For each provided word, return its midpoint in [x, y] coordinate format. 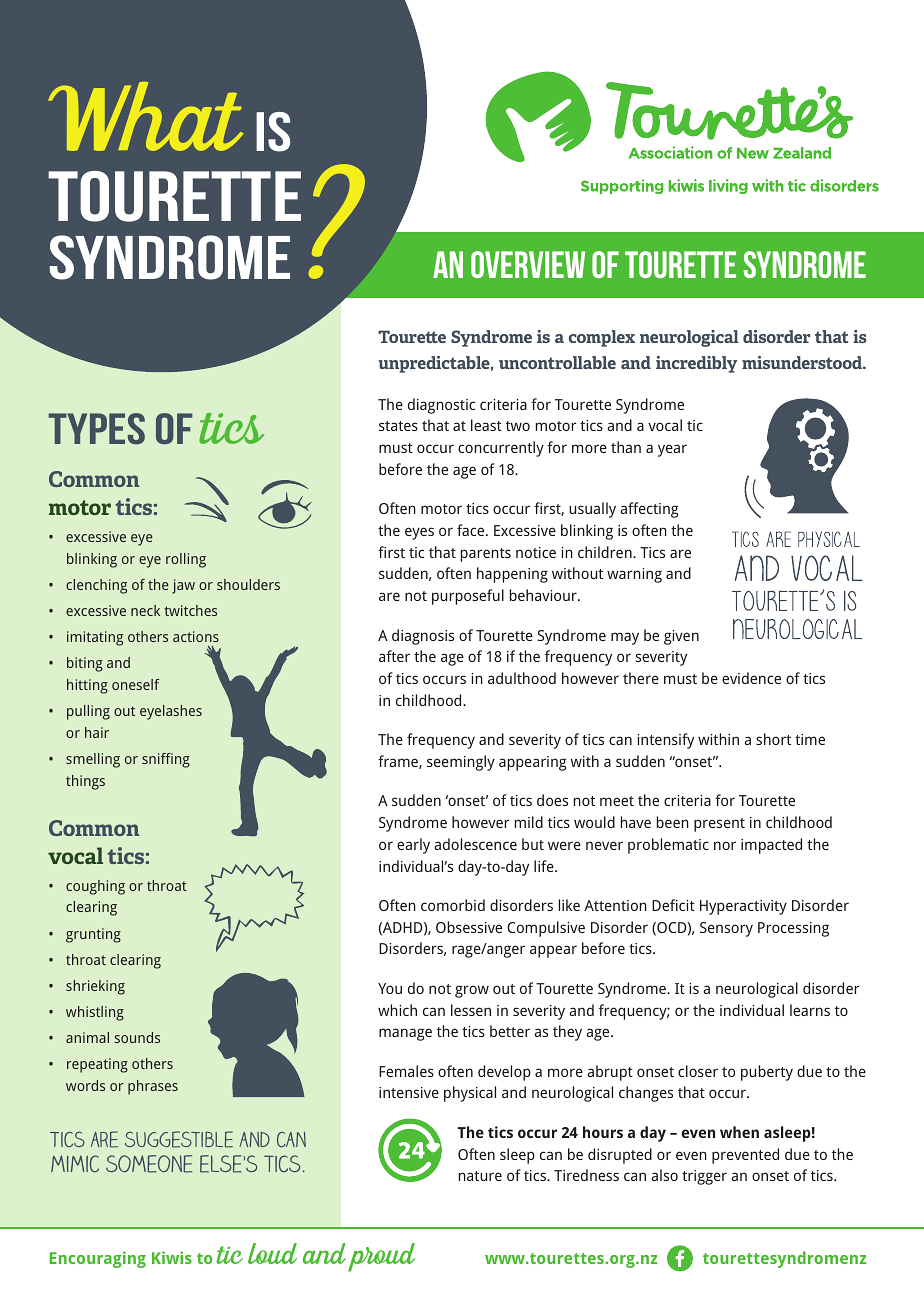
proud [381, 1257]
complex [602, 338]
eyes [419, 533]
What [146, 116]
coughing [95, 887]
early [413, 846]
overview [528, 264]
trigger [704, 1177]
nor [725, 845]
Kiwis [172, 1257]
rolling [186, 560]
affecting [649, 510]
